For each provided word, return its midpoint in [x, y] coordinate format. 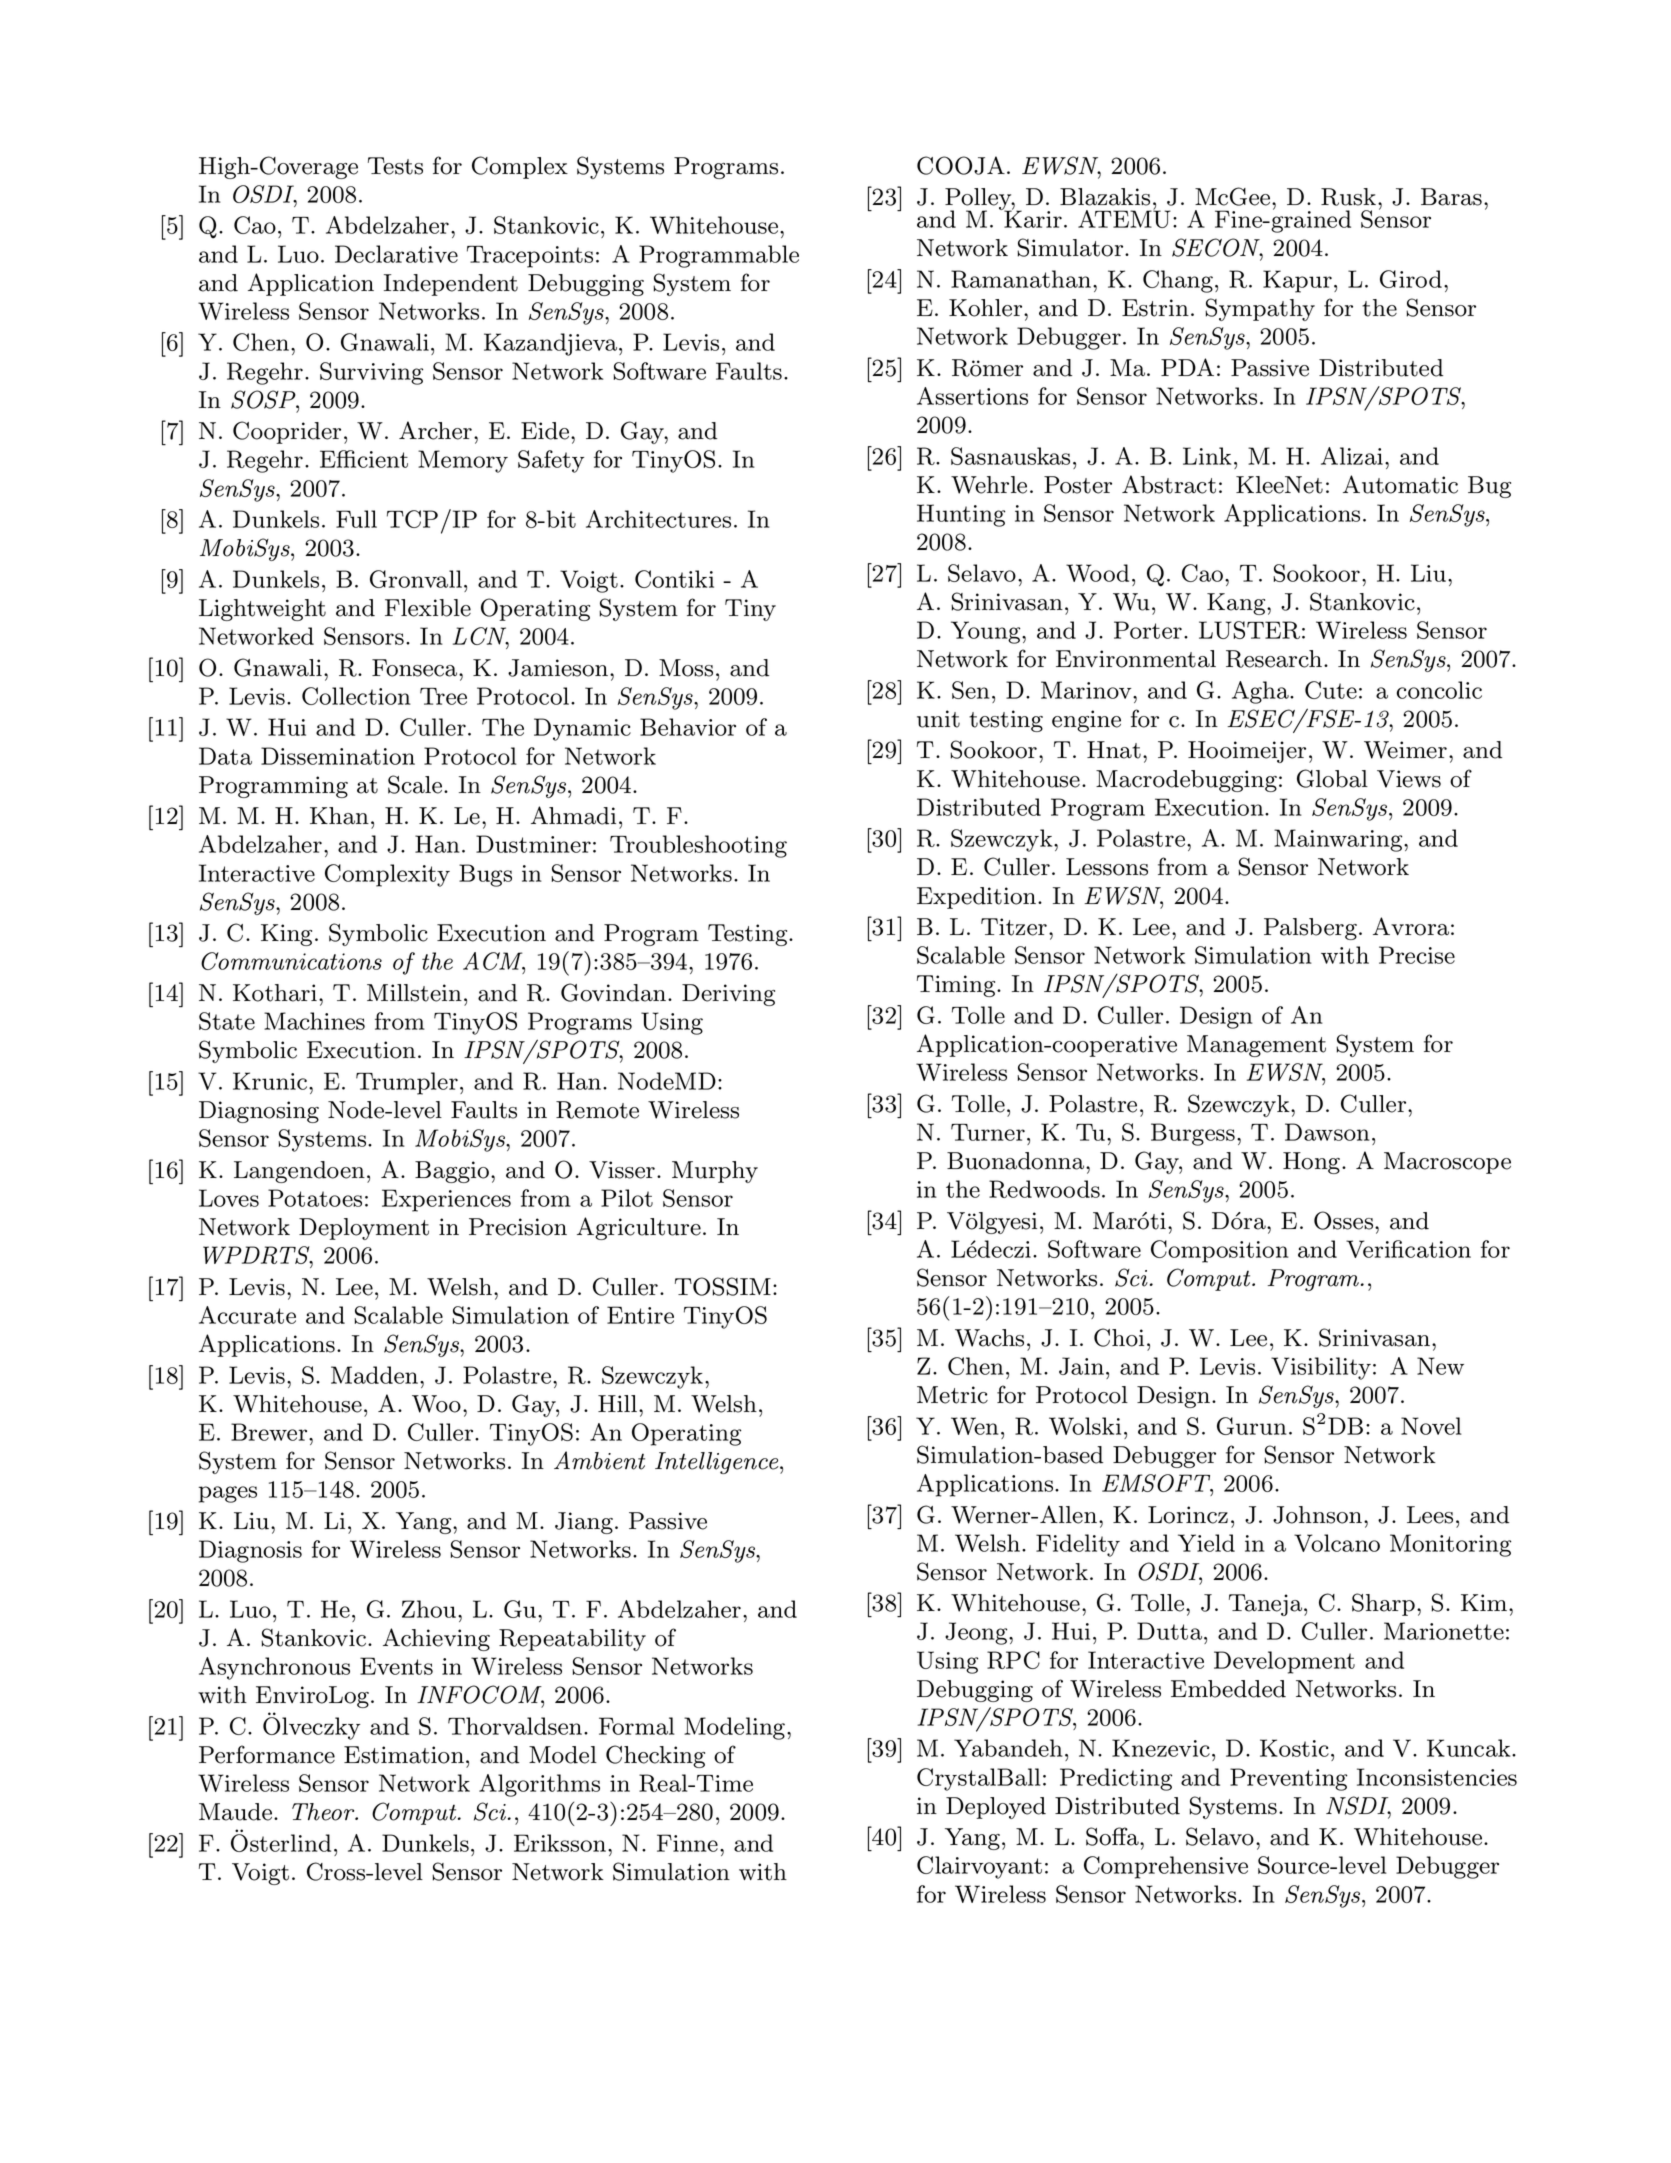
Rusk [1348, 197]
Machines [314, 1021]
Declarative [396, 254]
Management [1256, 1046]
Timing [957, 986]
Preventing [1288, 1779]
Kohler [987, 308]
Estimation [404, 1755]
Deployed [996, 1808]
